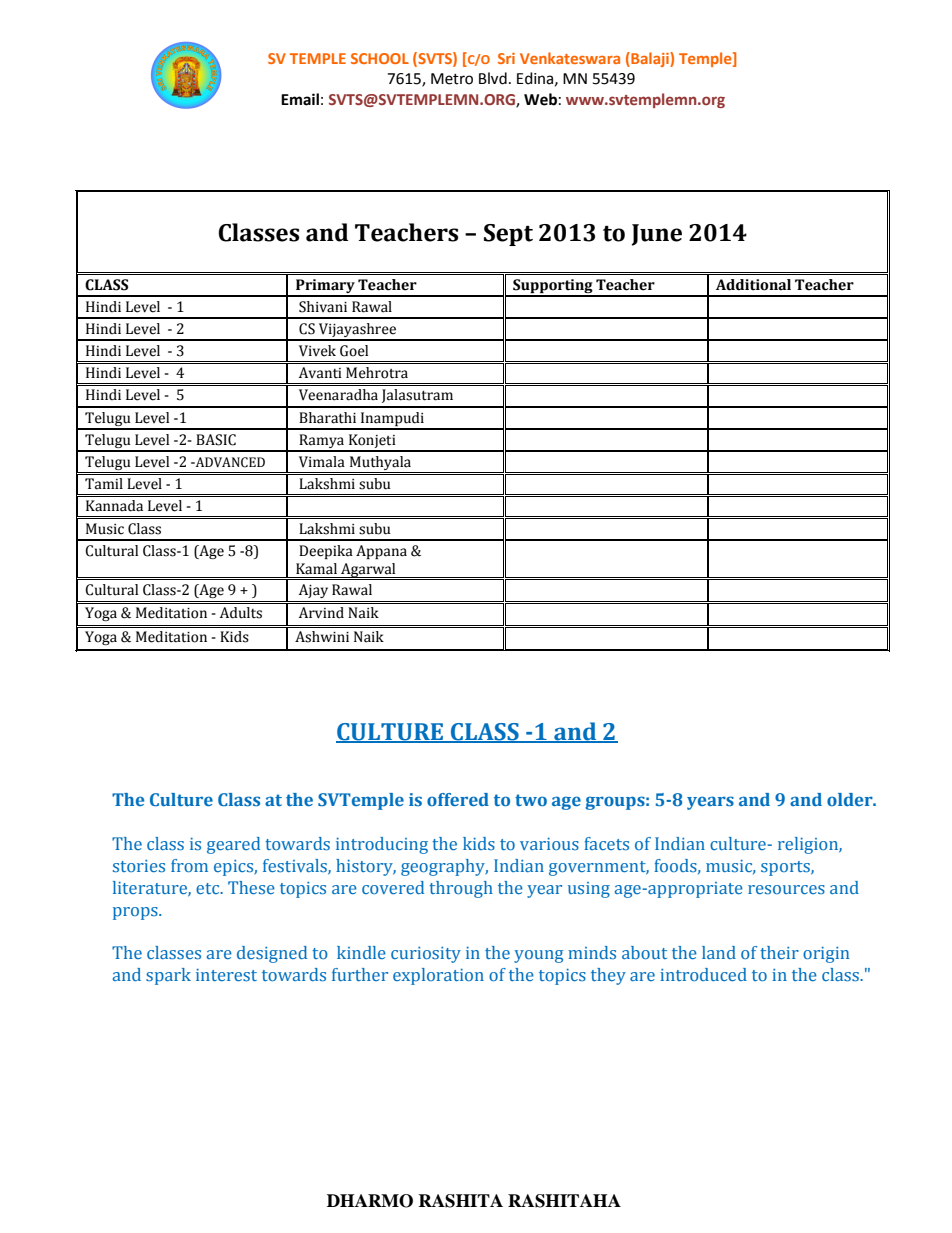 This document has height=1233, width=952. I want to click on Sept, so click(508, 235).
